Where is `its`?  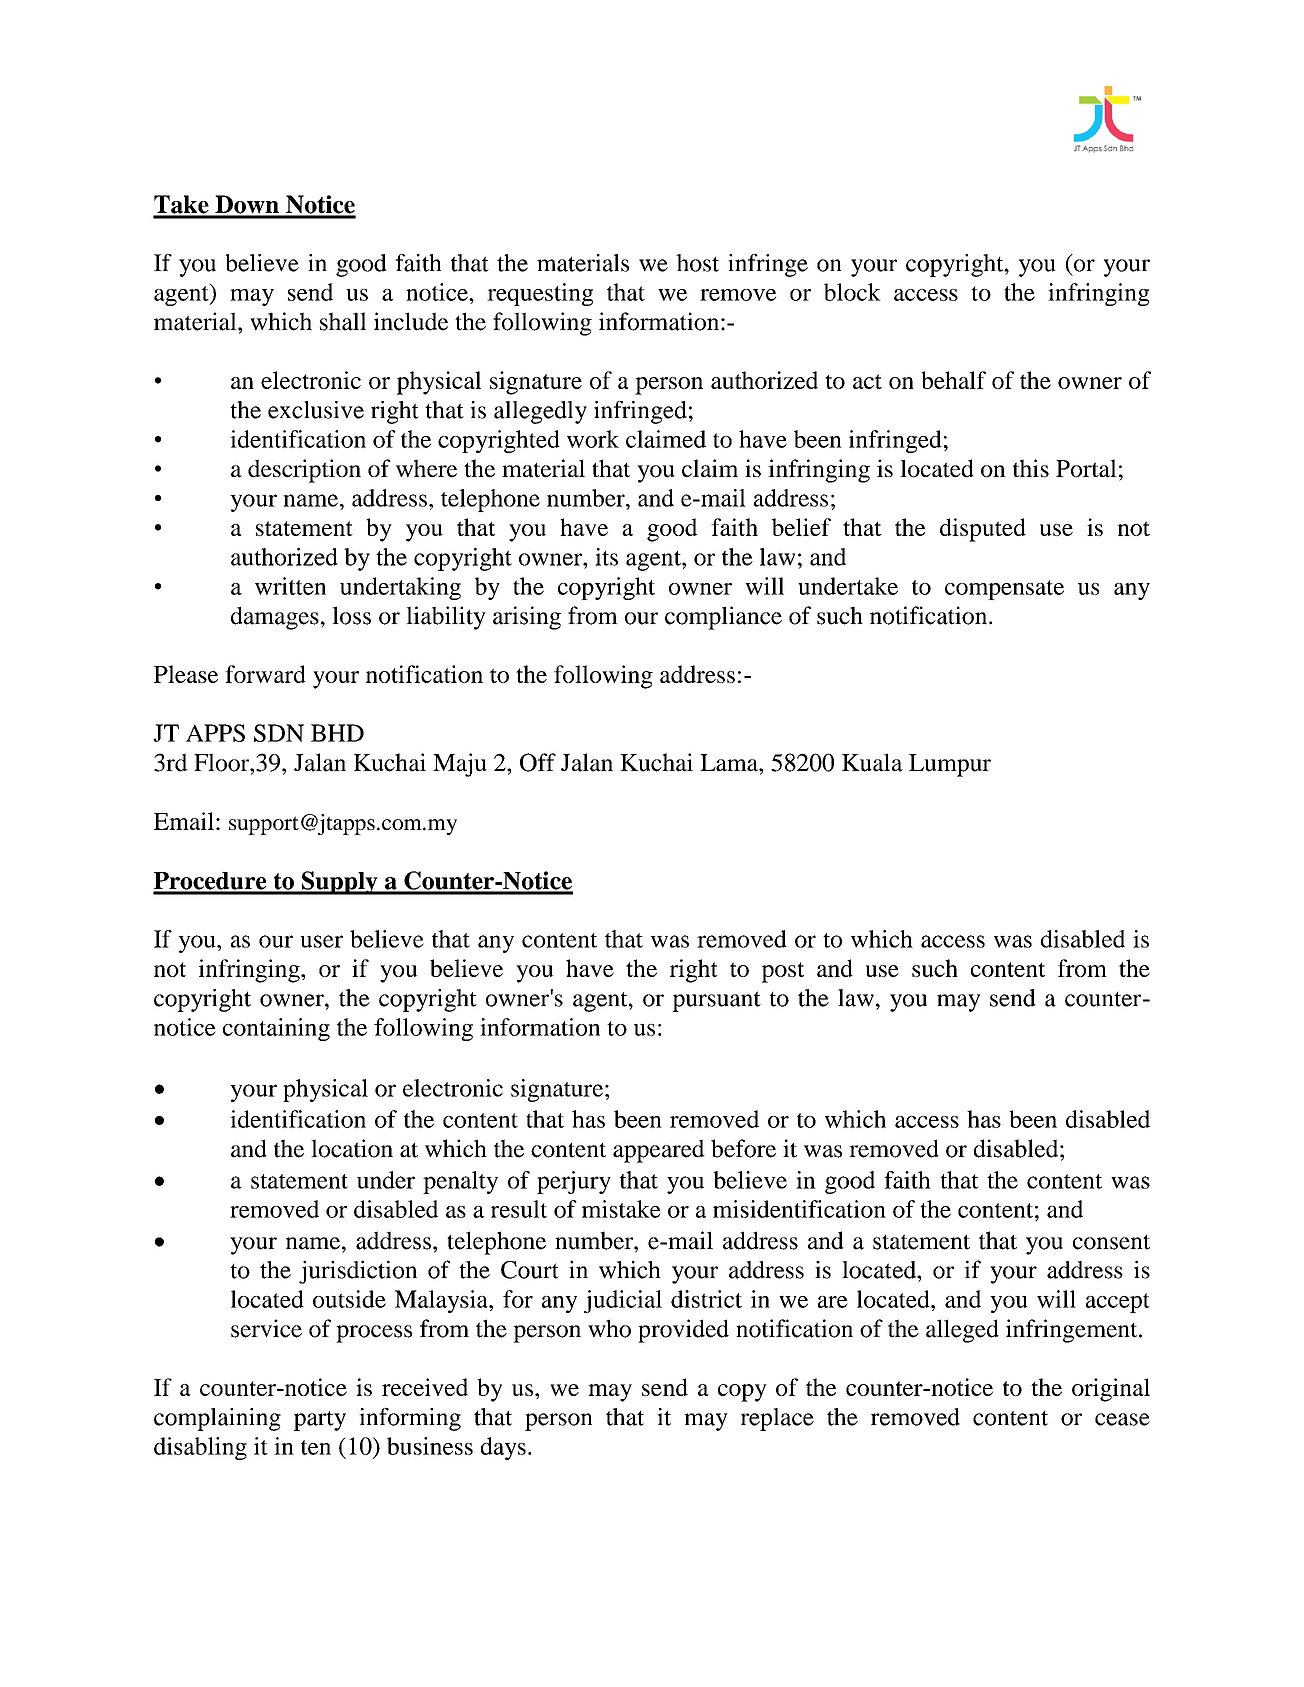 its is located at coordinates (606, 557).
